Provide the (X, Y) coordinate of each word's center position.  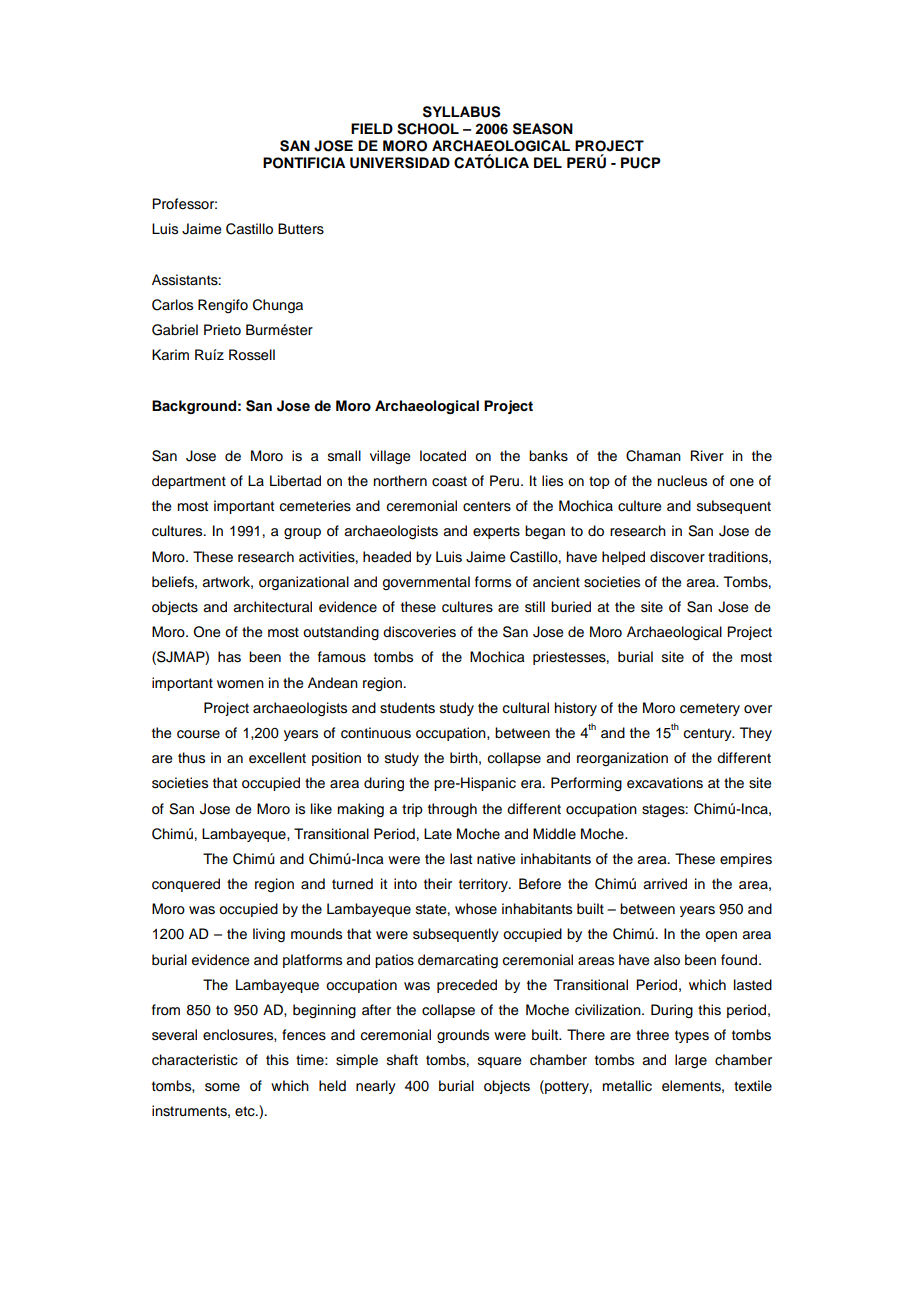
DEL (548, 162)
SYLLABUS (462, 112)
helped (623, 558)
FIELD (372, 128)
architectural (272, 607)
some (222, 1087)
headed (387, 557)
